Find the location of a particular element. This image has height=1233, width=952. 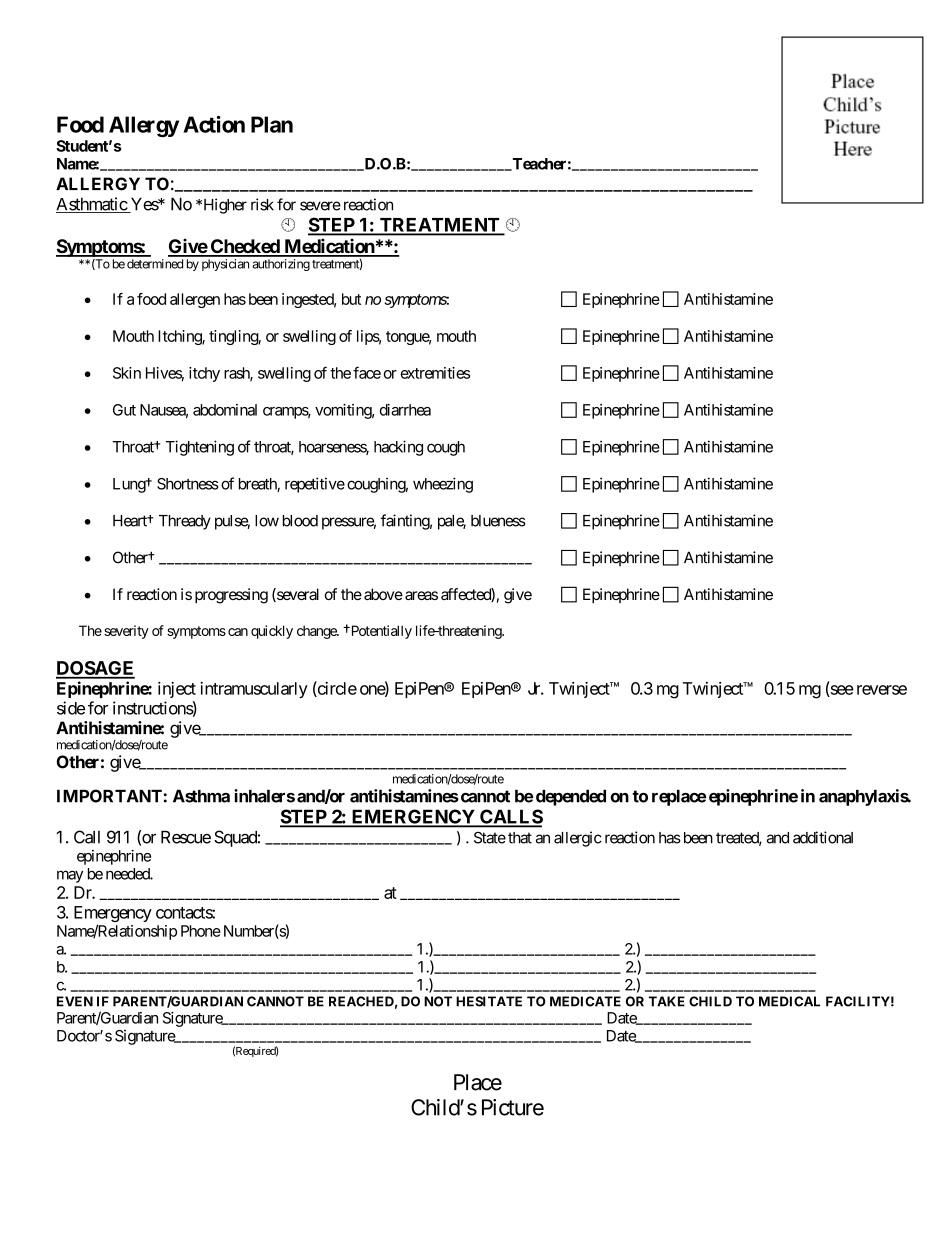

wheezing is located at coordinates (443, 485).
